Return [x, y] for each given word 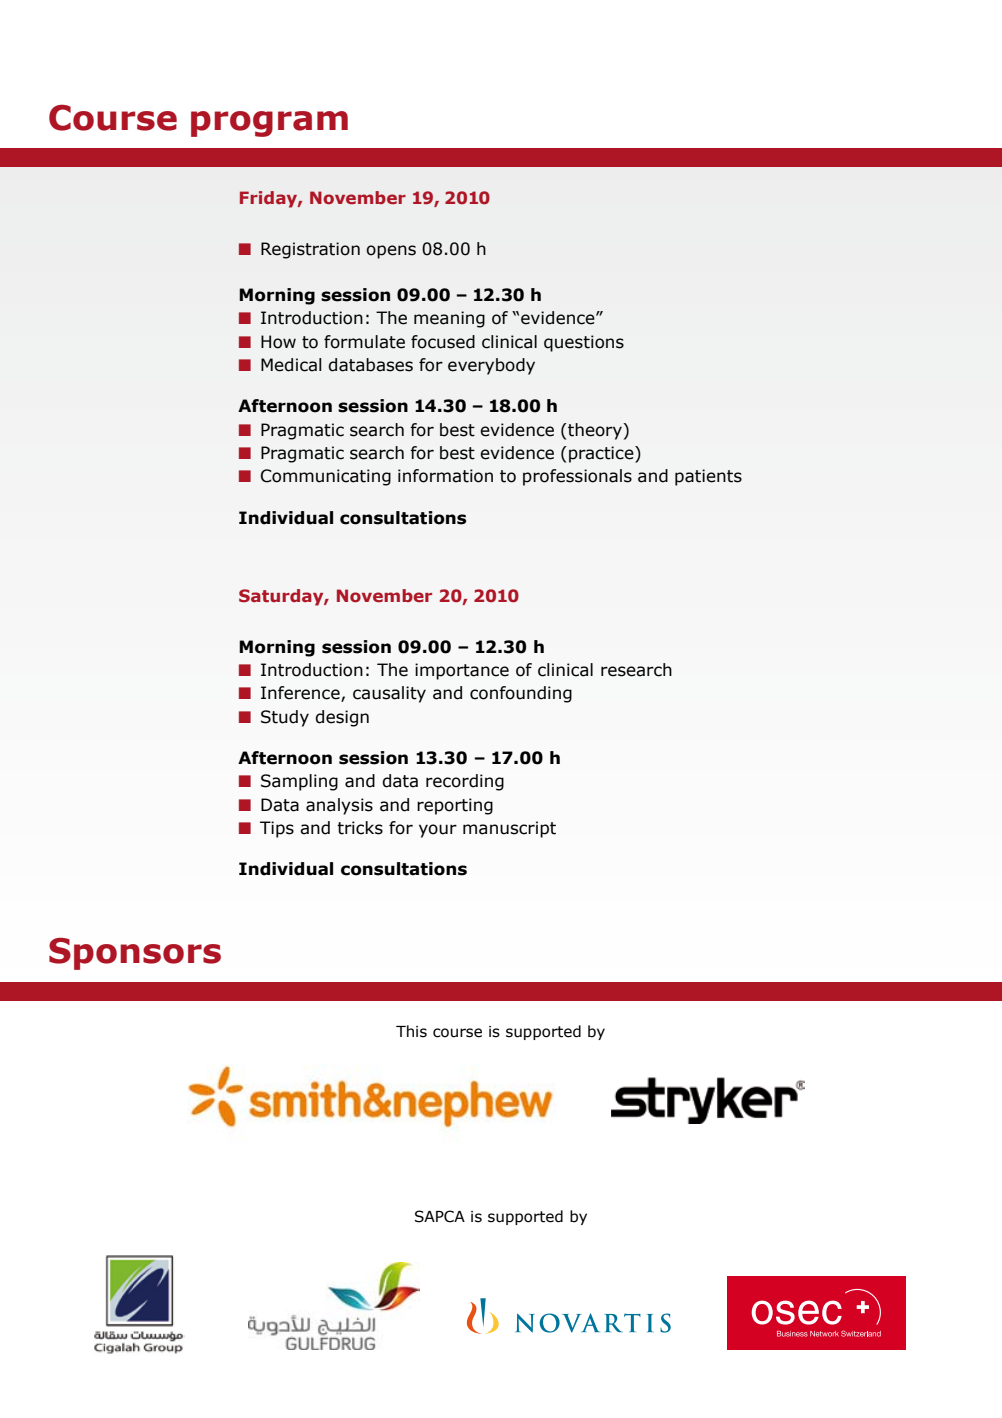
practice [602, 454]
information [445, 476]
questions [584, 343]
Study [285, 718]
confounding [521, 694]
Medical [291, 365]
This [411, 1031]
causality [389, 694]
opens [391, 252]
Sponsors [135, 954]
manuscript [509, 829]
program [269, 124]
